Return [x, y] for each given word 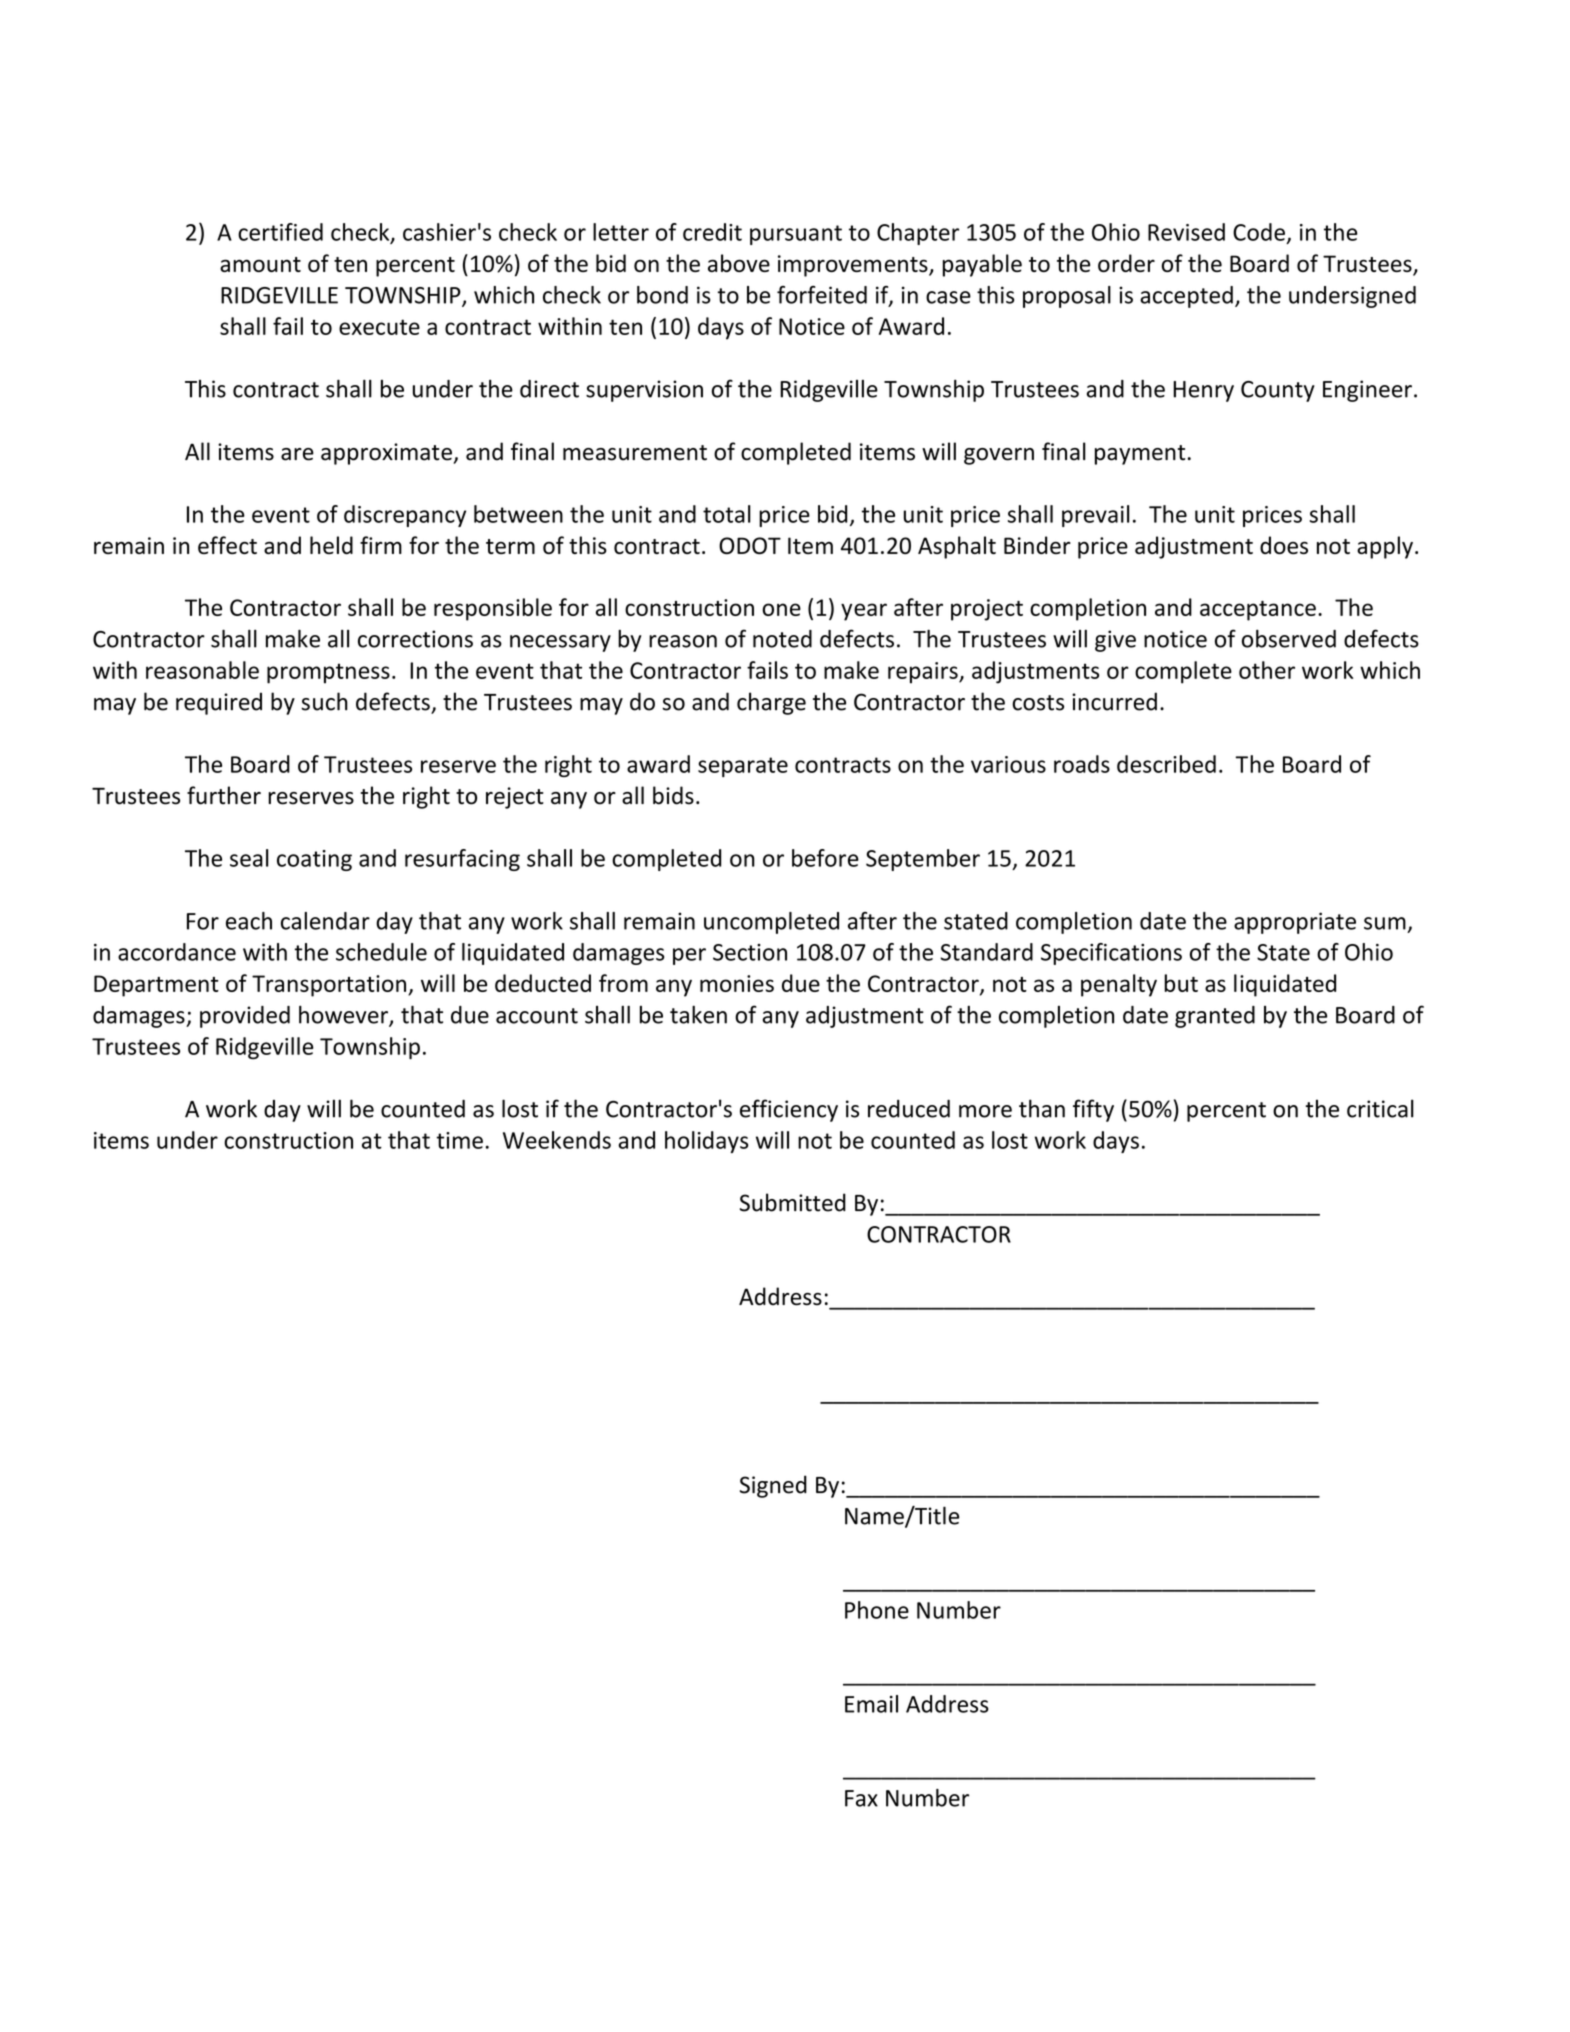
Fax [861, 1798]
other [1267, 670]
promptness [328, 673]
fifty [1093, 1110]
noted [782, 639]
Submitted [793, 1202]
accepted [1186, 297]
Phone [877, 1610]
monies [737, 983]
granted [1215, 1017]
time [459, 1140]
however [344, 1015]
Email [871, 1704]
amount [260, 264]
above [739, 263]
